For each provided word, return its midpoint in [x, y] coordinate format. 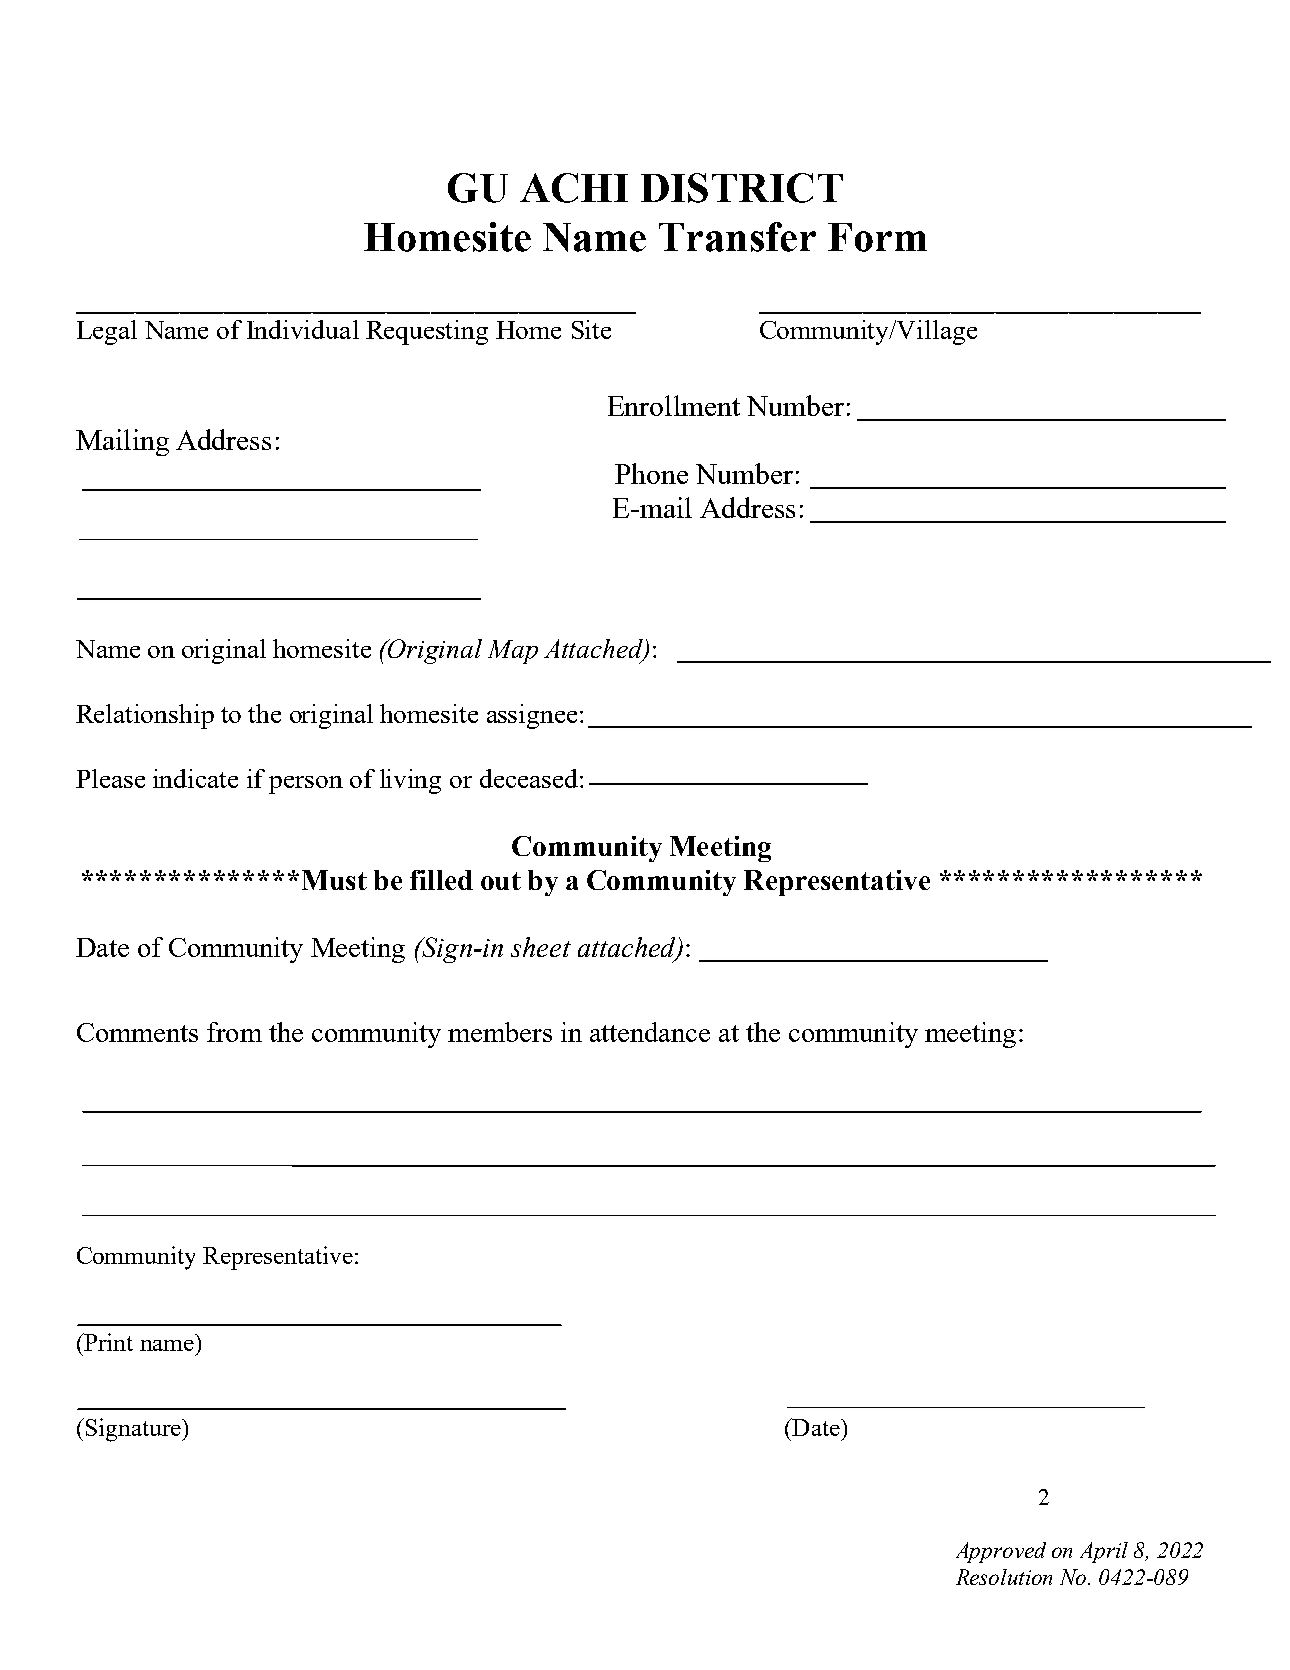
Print [107, 1342]
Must [334, 880]
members [500, 1032]
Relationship [145, 716]
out [501, 881]
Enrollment [674, 405]
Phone [651, 473]
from [234, 1032]
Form [877, 237]
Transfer [737, 237]
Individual [303, 329]
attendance [650, 1032]
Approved [1001, 1552]
